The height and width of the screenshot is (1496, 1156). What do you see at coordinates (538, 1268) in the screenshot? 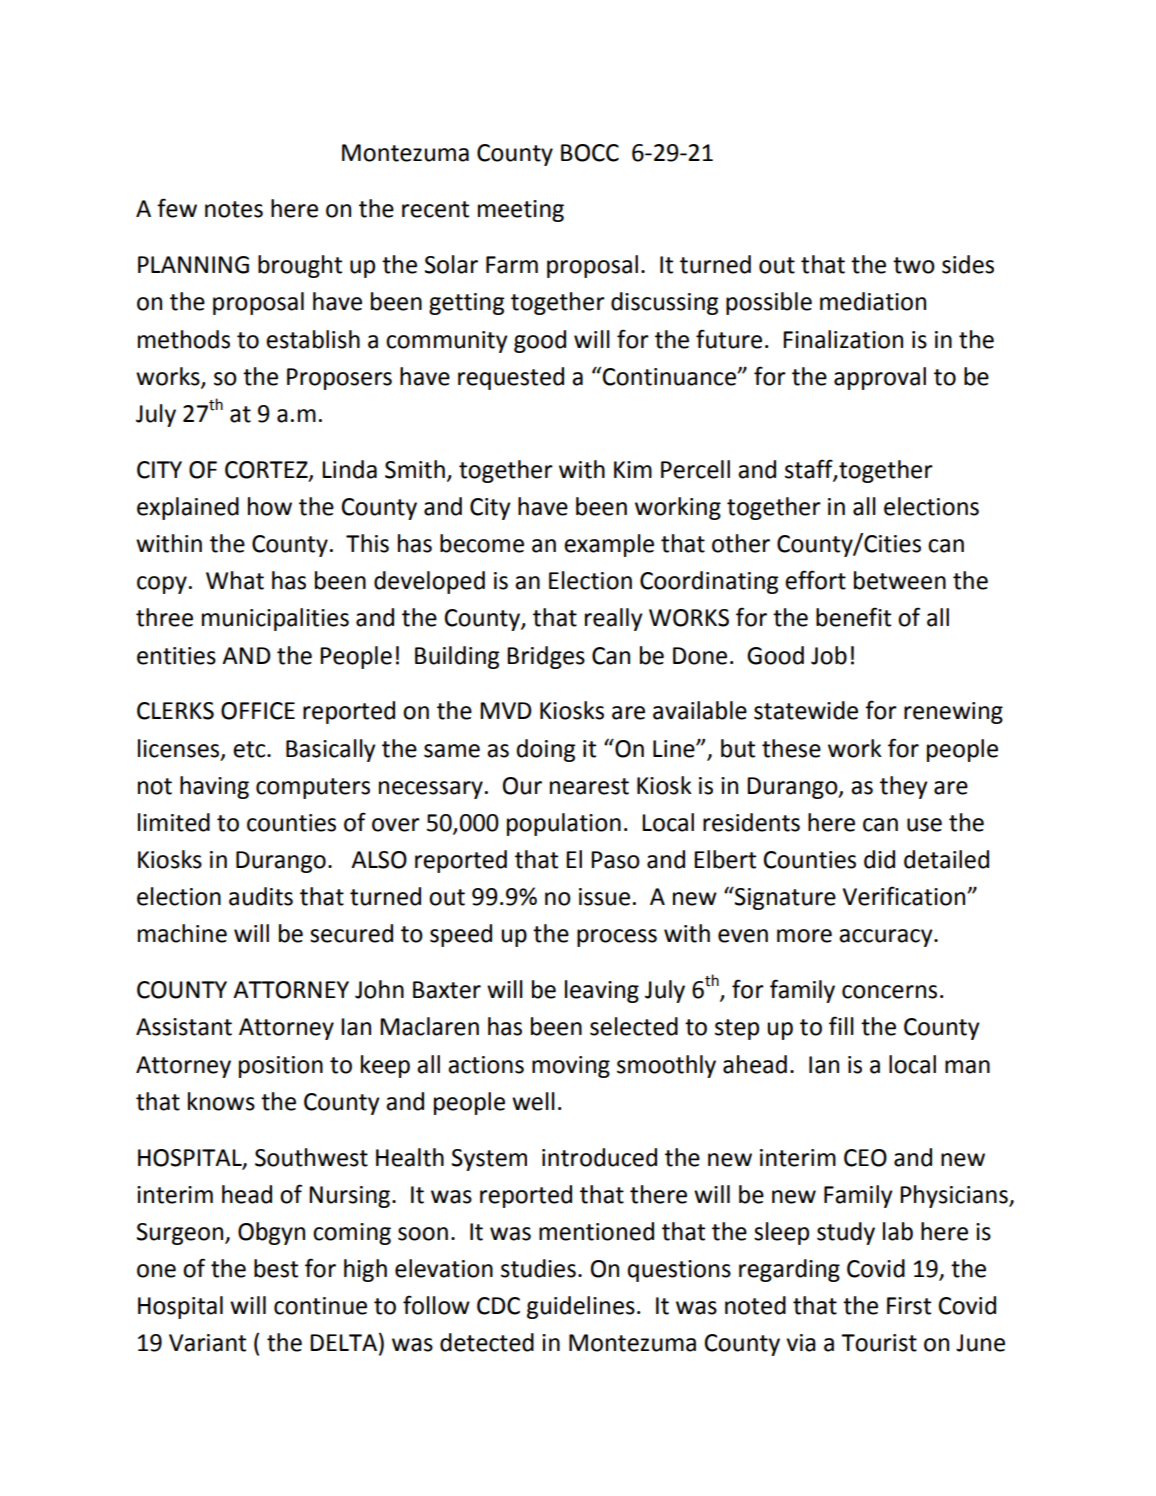
I see `studies` at bounding box center [538, 1268].
